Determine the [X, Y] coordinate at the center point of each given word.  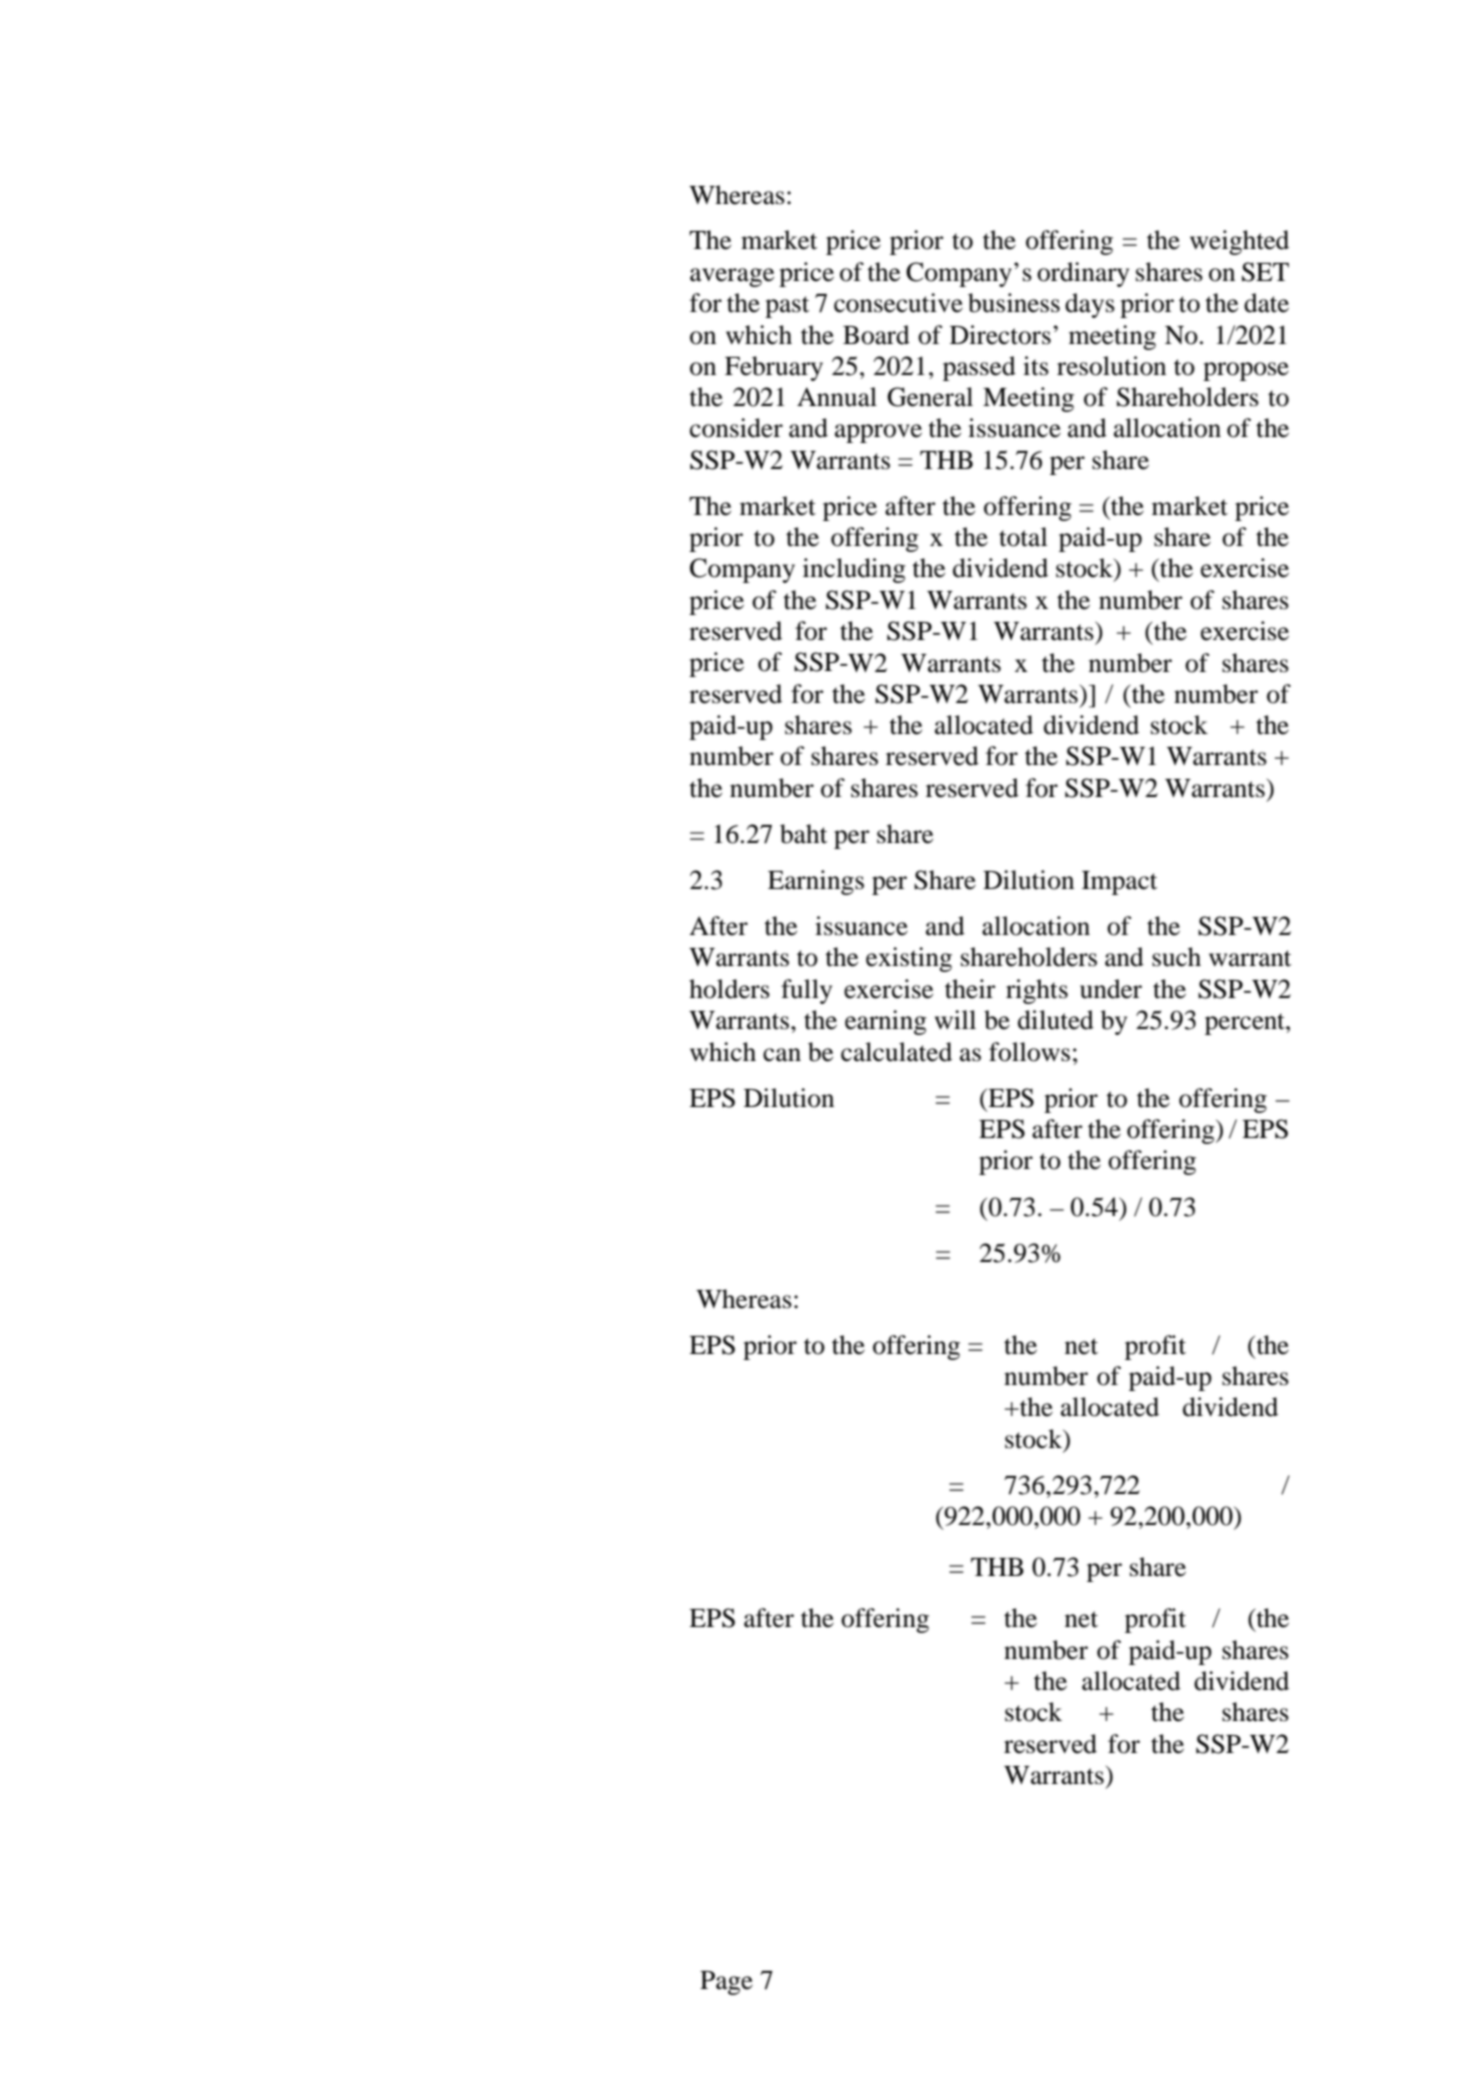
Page [726, 1983]
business [1014, 303]
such [1176, 957]
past [787, 307]
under [1111, 989]
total [1023, 537]
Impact [1119, 883]
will [955, 1019]
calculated [896, 1052]
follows [1029, 1052]
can [782, 1055]
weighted [1239, 242]
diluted [1056, 1020]
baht [803, 834]
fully [806, 991]
